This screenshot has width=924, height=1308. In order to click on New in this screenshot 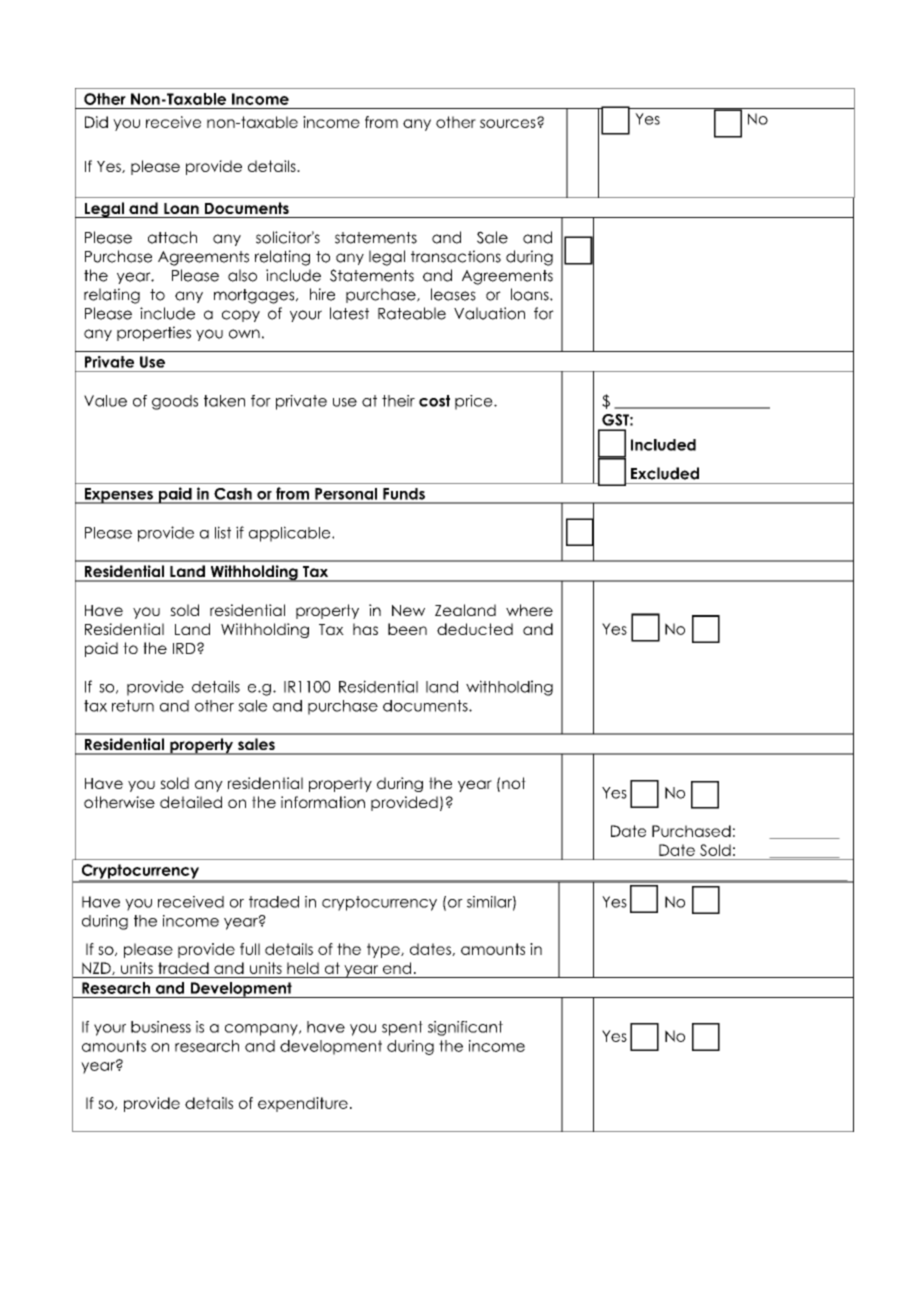, I will do `click(408, 610)`.
